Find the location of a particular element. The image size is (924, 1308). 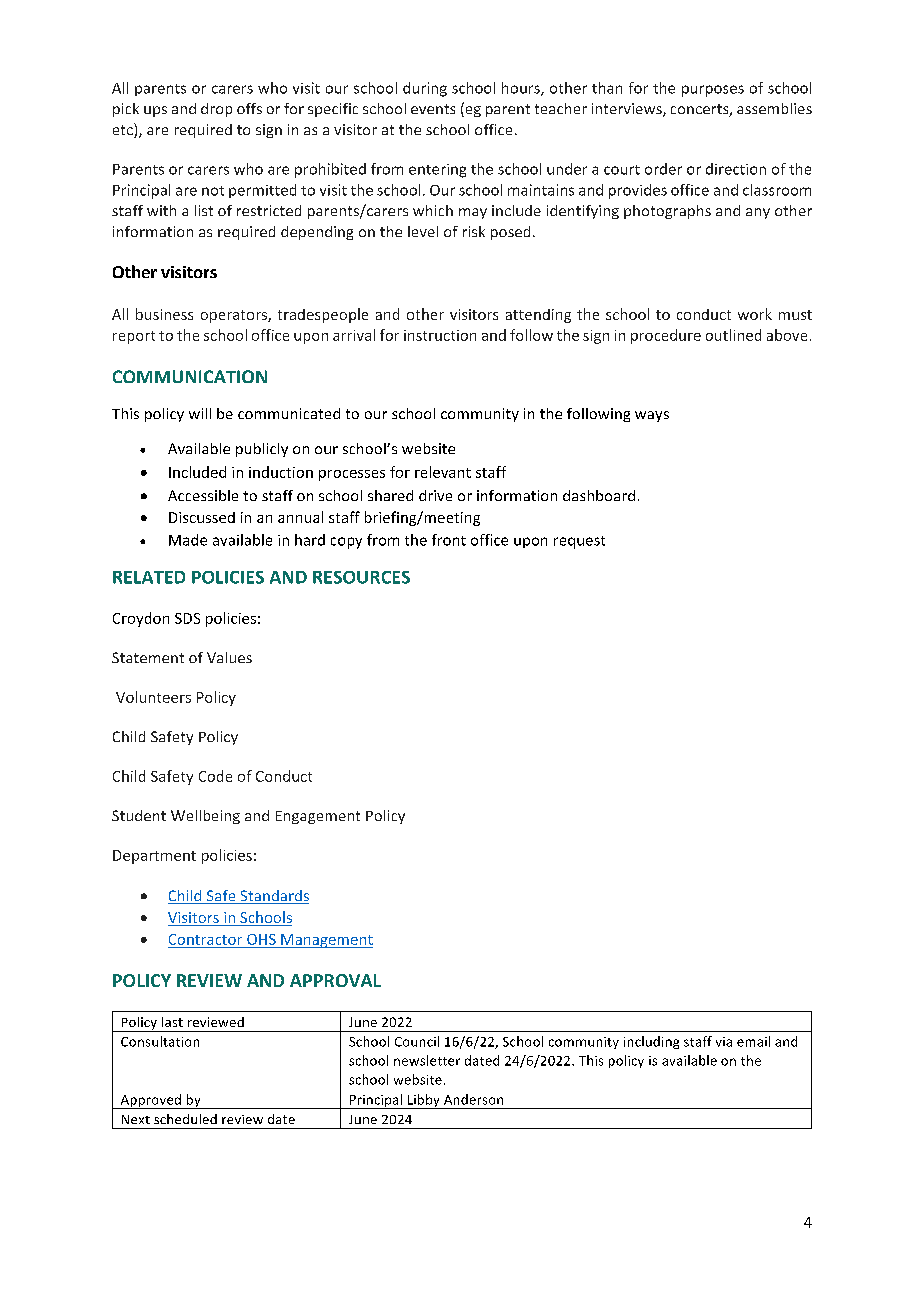

scheduled is located at coordinates (185, 1119).
